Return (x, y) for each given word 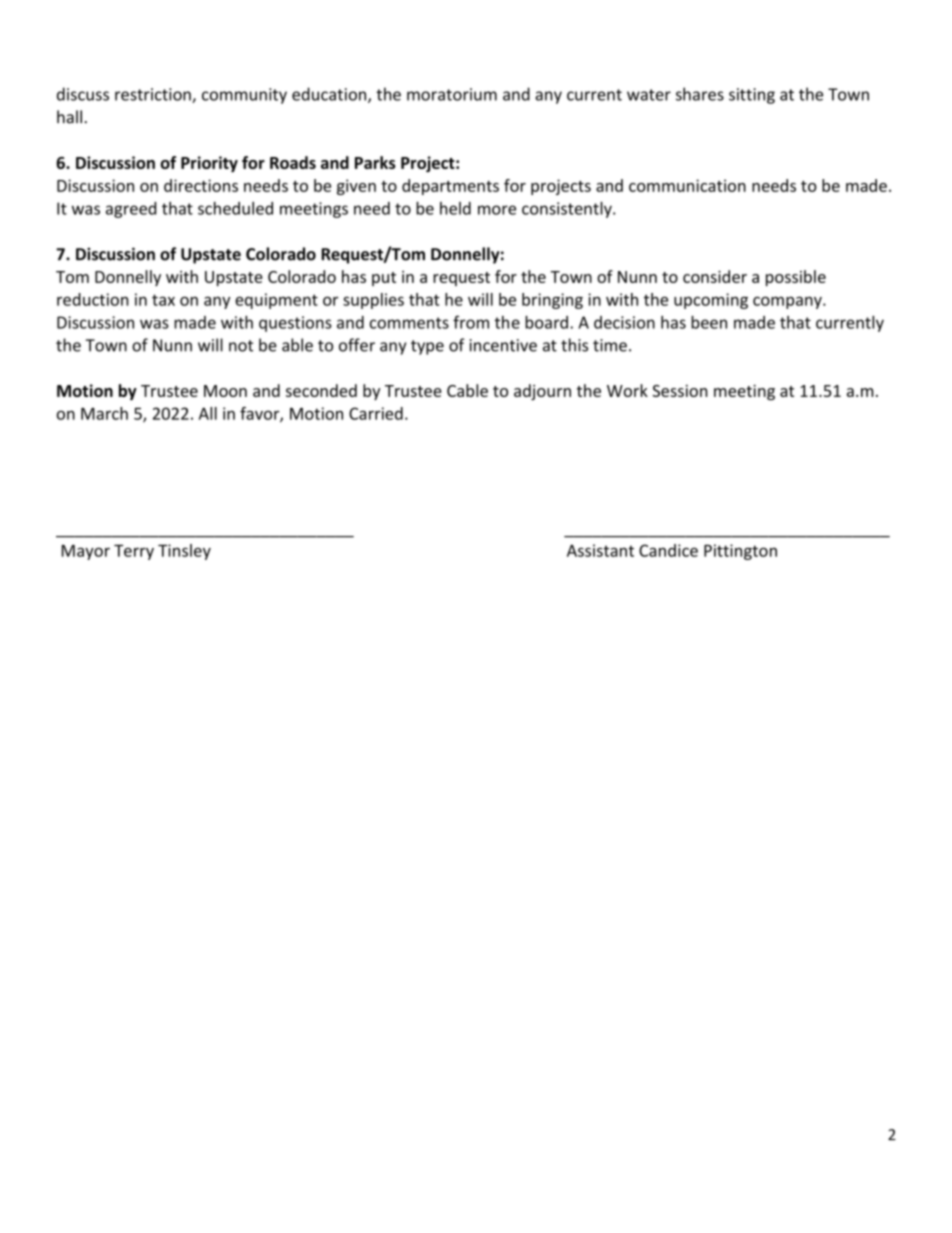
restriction (154, 95)
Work (627, 390)
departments (450, 187)
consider (715, 276)
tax (163, 300)
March (104, 413)
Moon (225, 391)
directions (201, 185)
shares (700, 94)
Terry (134, 552)
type (427, 347)
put (384, 279)
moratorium (452, 94)
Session (680, 391)
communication (687, 185)
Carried (376, 413)
